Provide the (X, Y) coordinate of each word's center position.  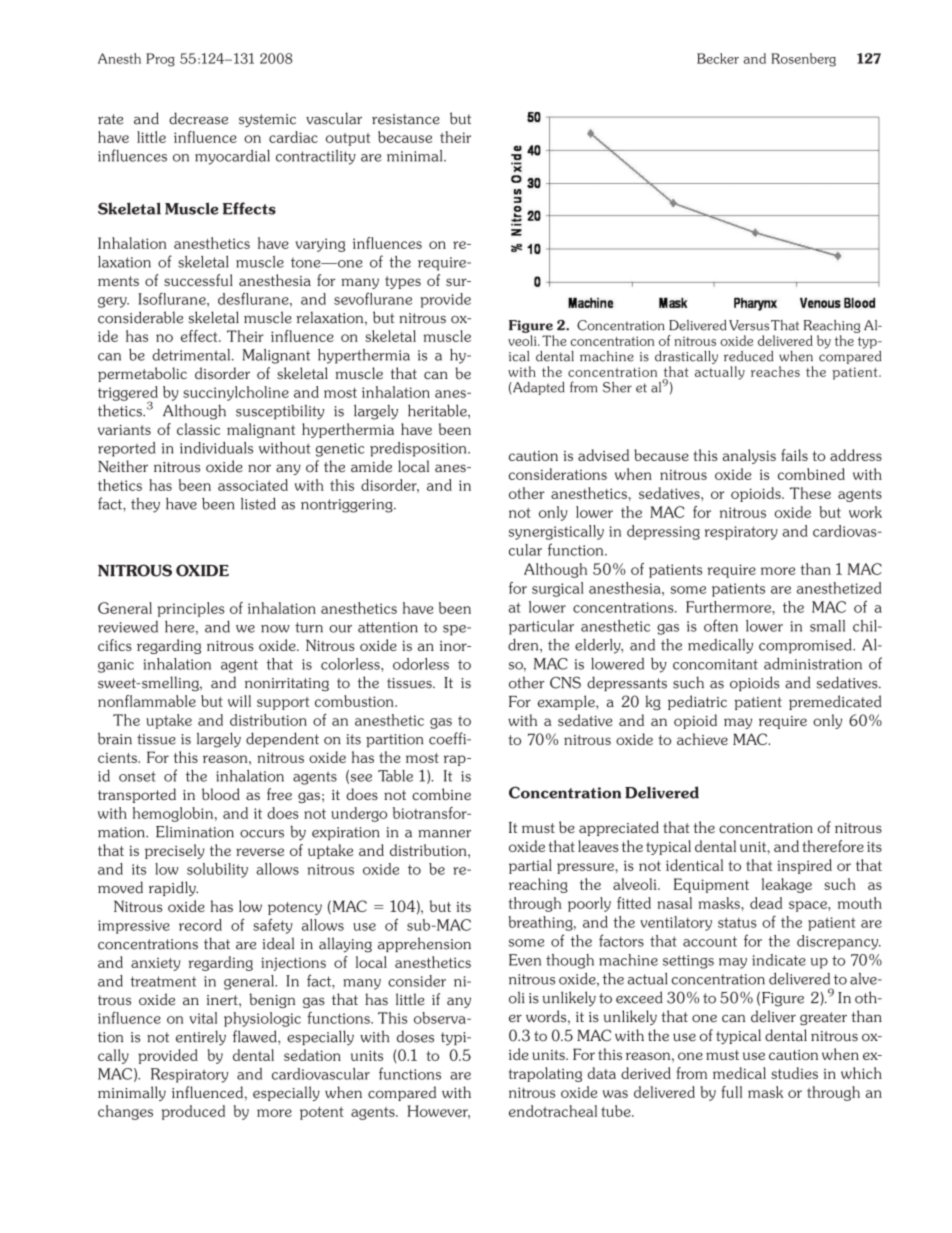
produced (193, 1112)
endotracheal (553, 1111)
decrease (198, 118)
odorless (421, 664)
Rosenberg (803, 60)
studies (794, 1073)
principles (191, 609)
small (827, 626)
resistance (406, 119)
